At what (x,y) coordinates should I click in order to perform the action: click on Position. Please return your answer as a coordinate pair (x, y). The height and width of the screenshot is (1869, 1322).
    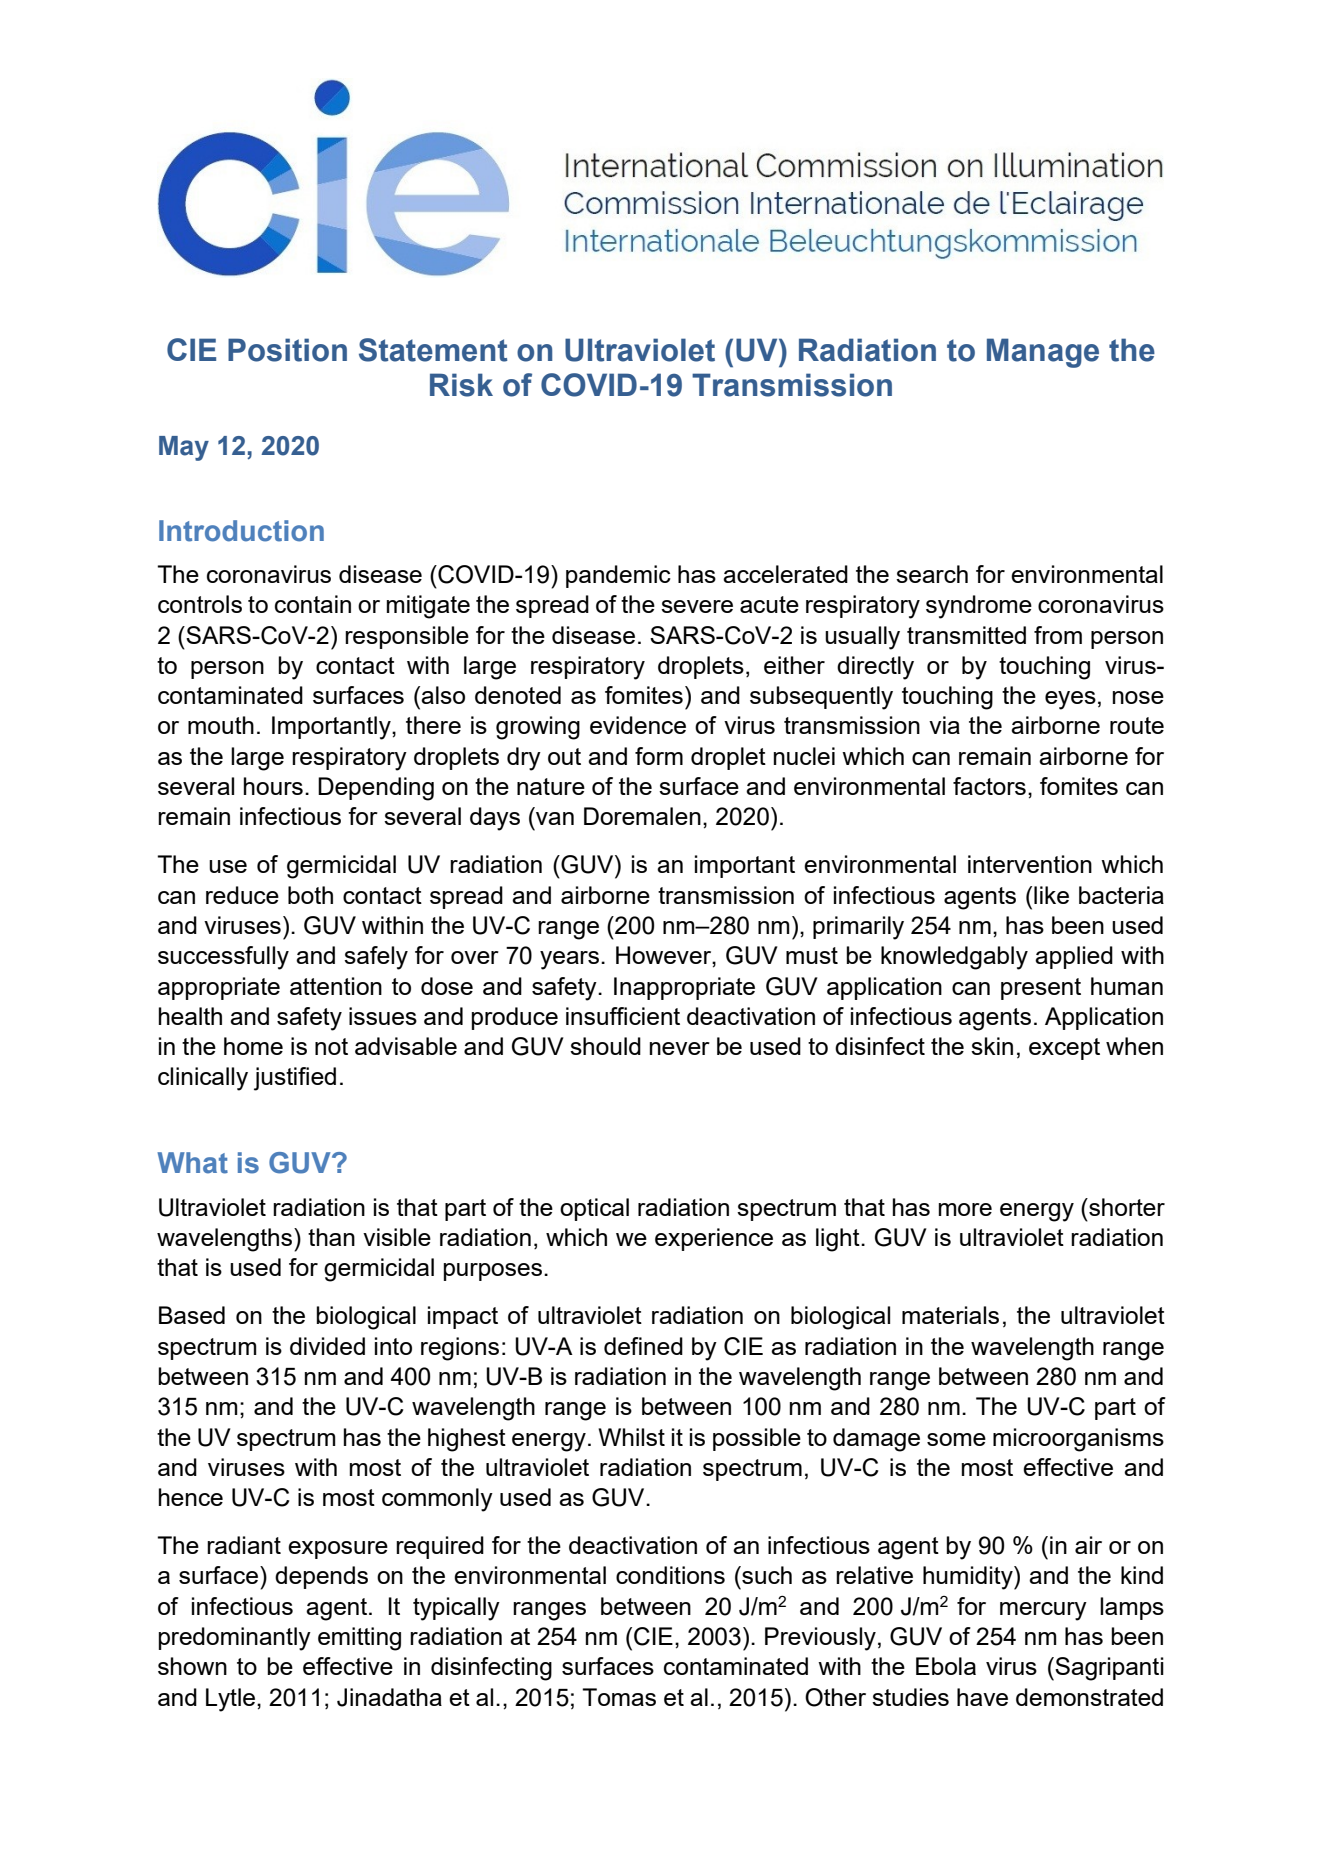
    Looking at the image, I should click on (287, 350).
